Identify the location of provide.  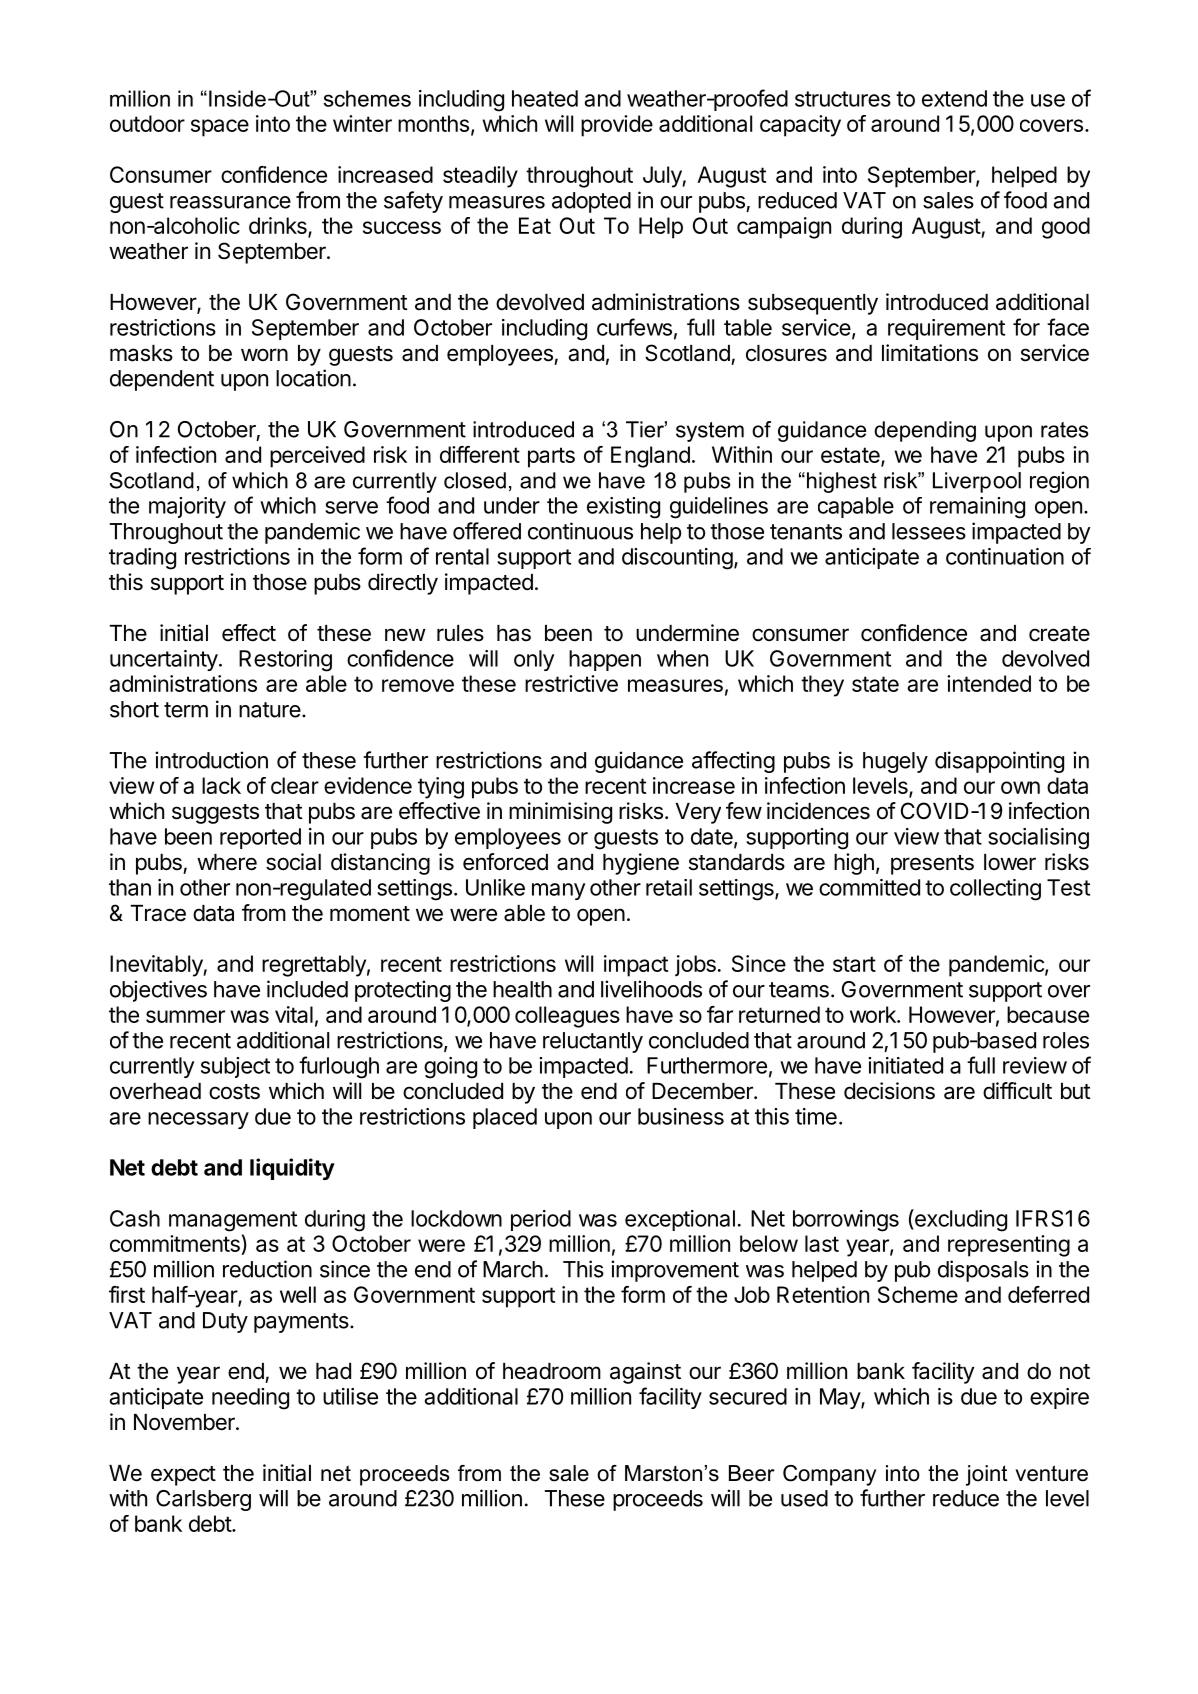
(617, 126).
